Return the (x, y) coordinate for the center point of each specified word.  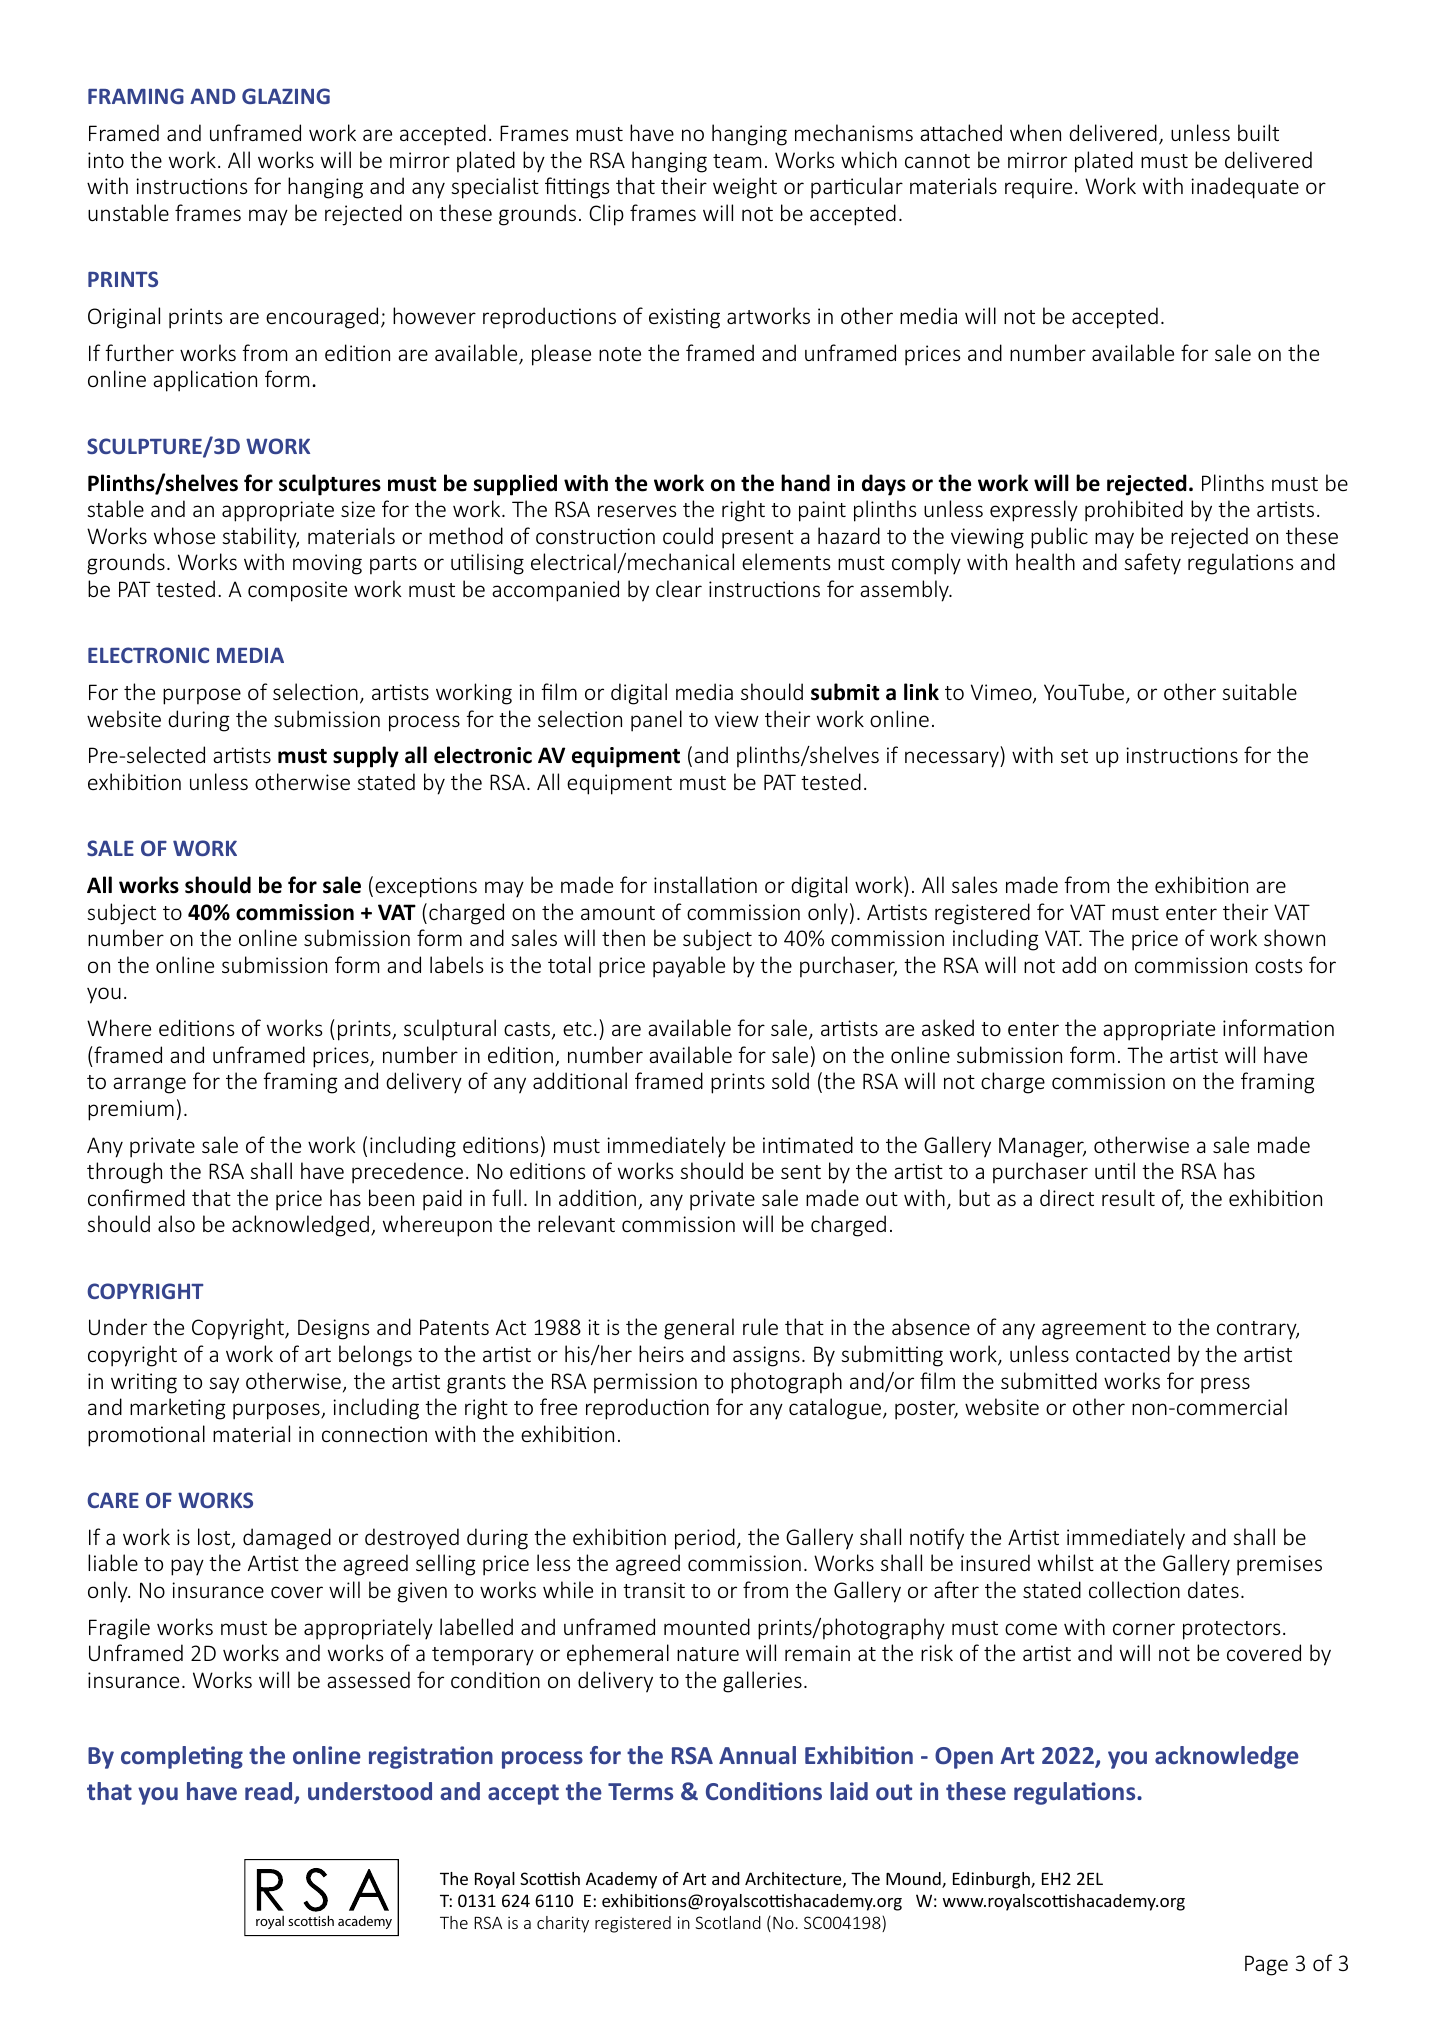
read (270, 1792)
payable (689, 967)
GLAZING (286, 96)
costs (1278, 966)
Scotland (728, 1922)
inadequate (1245, 188)
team (737, 161)
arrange (149, 1085)
